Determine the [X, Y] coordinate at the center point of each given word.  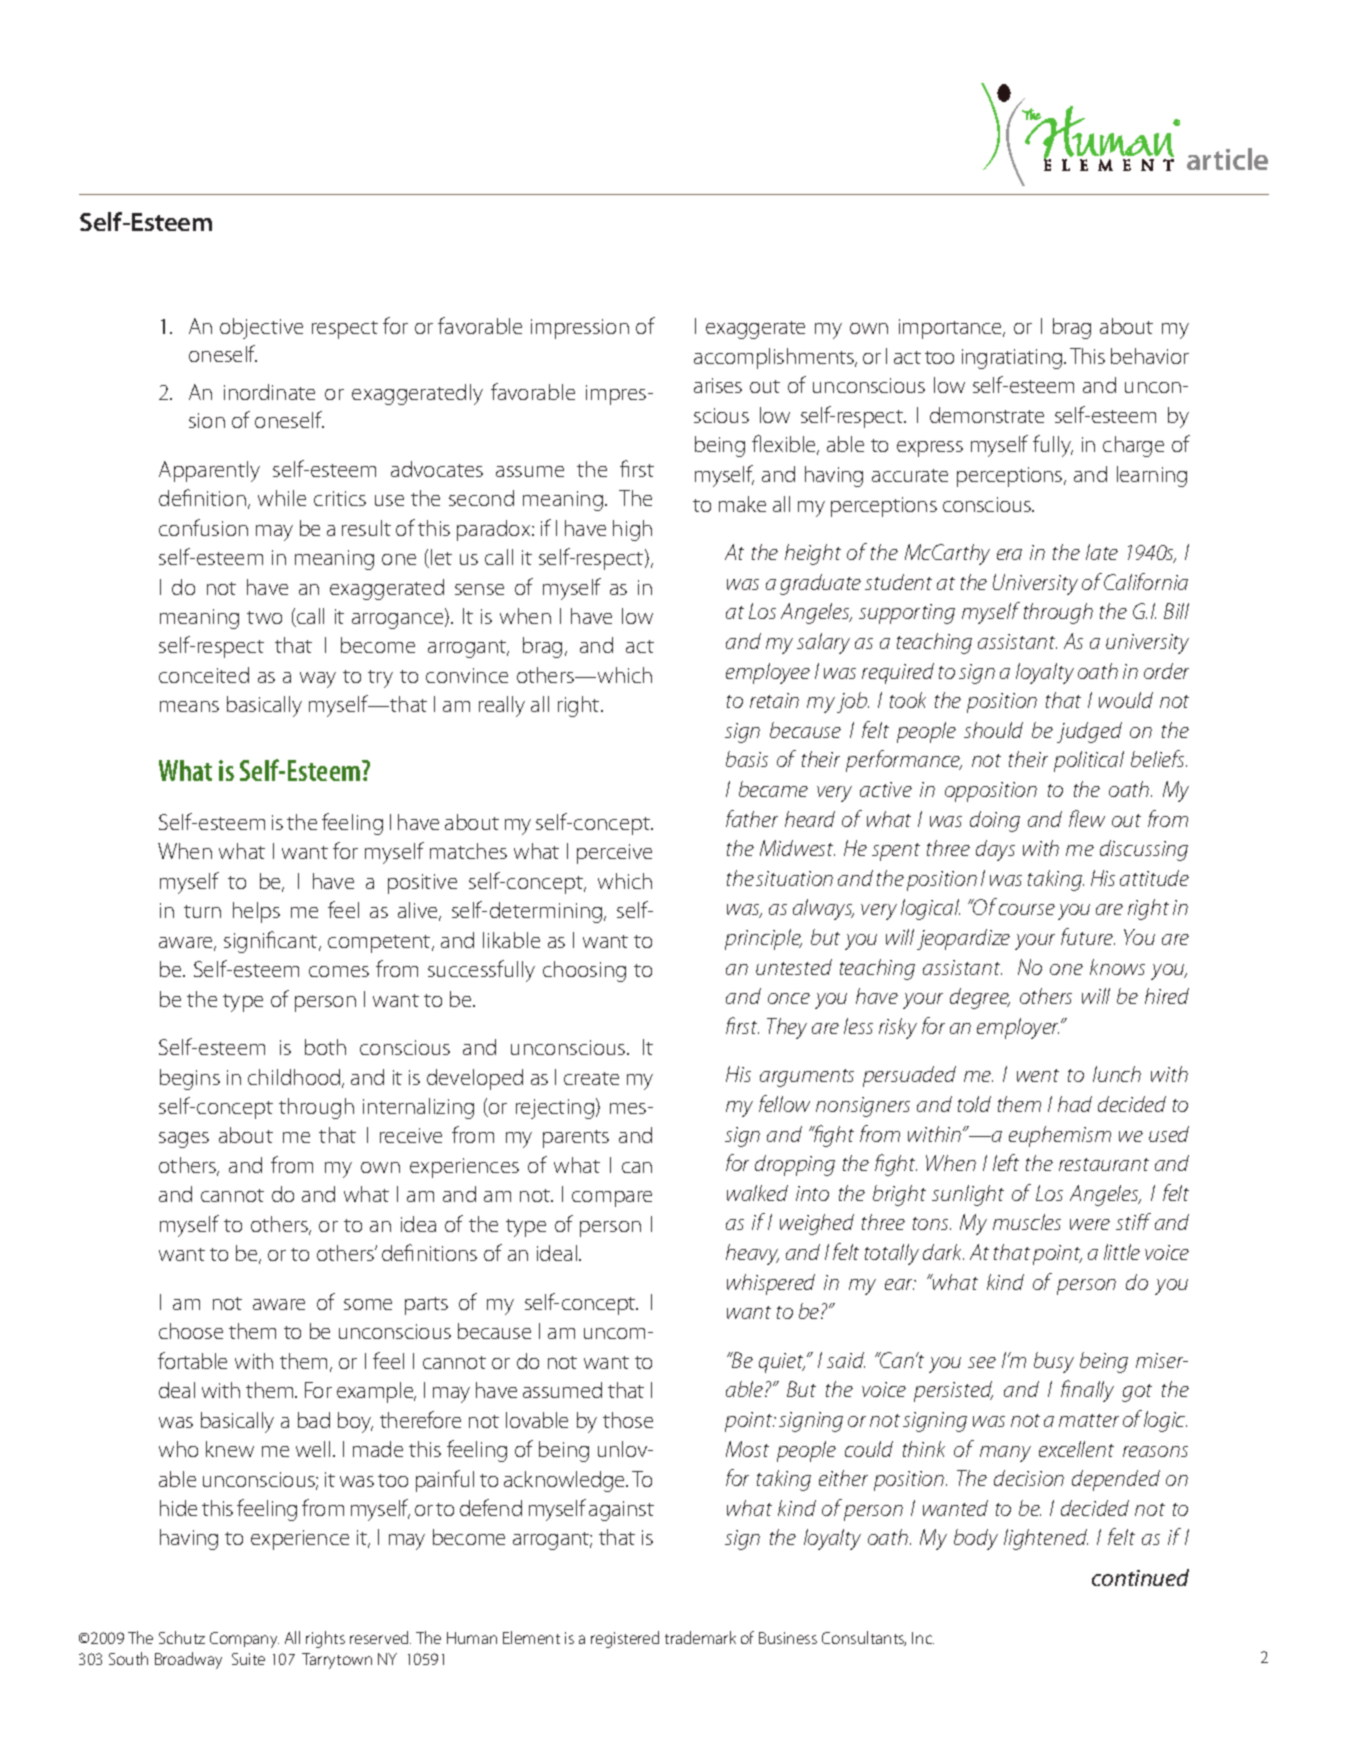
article [1227, 159]
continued [1140, 1577]
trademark [700, 1637]
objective [261, 328]
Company [244, 1640]
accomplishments [775, 358]
